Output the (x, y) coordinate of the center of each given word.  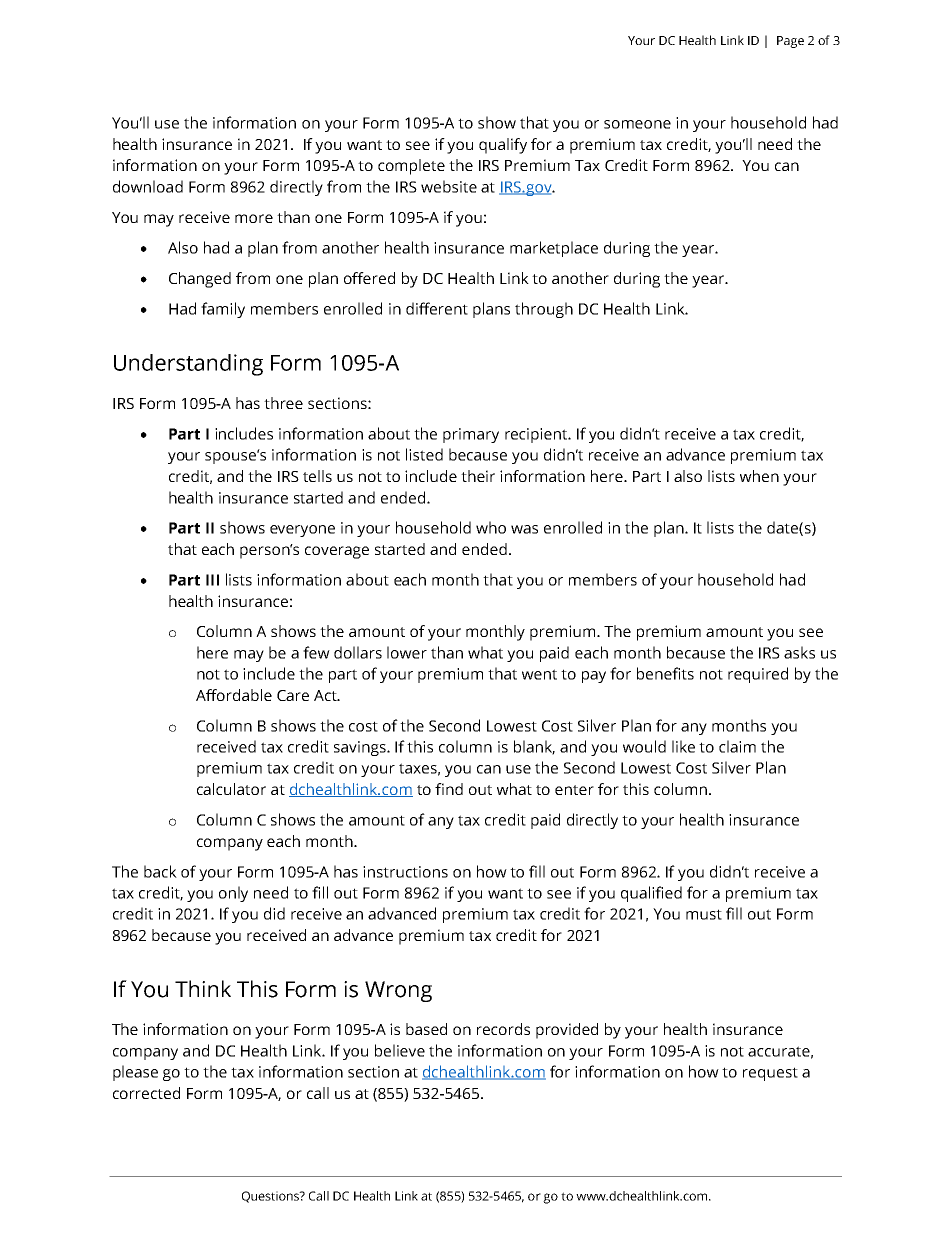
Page (790, 42)
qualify (503, 146)
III (212, 580)
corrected (146, 1093)
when (759, 476)
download (148, 186)
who (491, 527)
